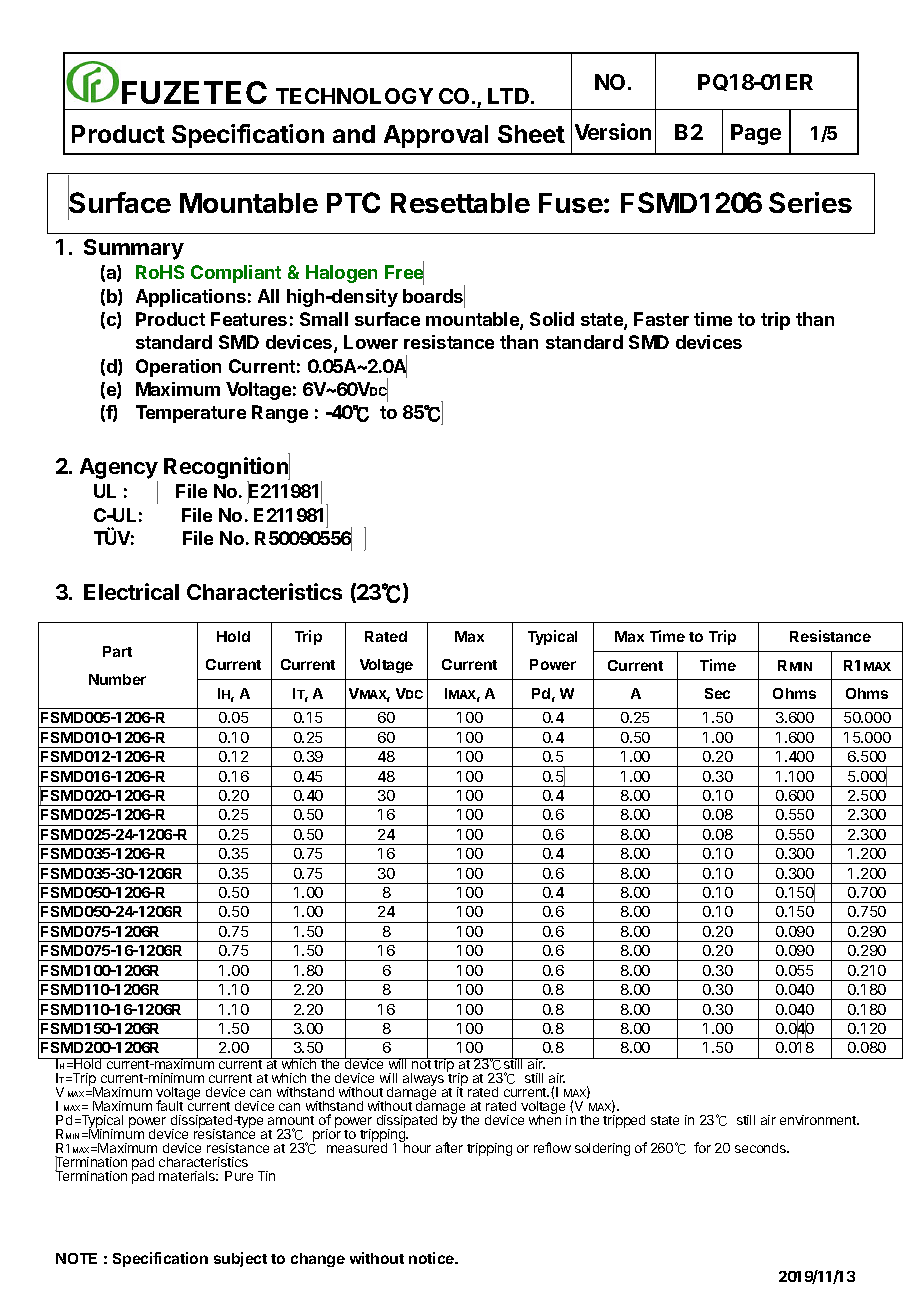 The image size is (924, 1308). I want to click on Page, so click(756, 134).
